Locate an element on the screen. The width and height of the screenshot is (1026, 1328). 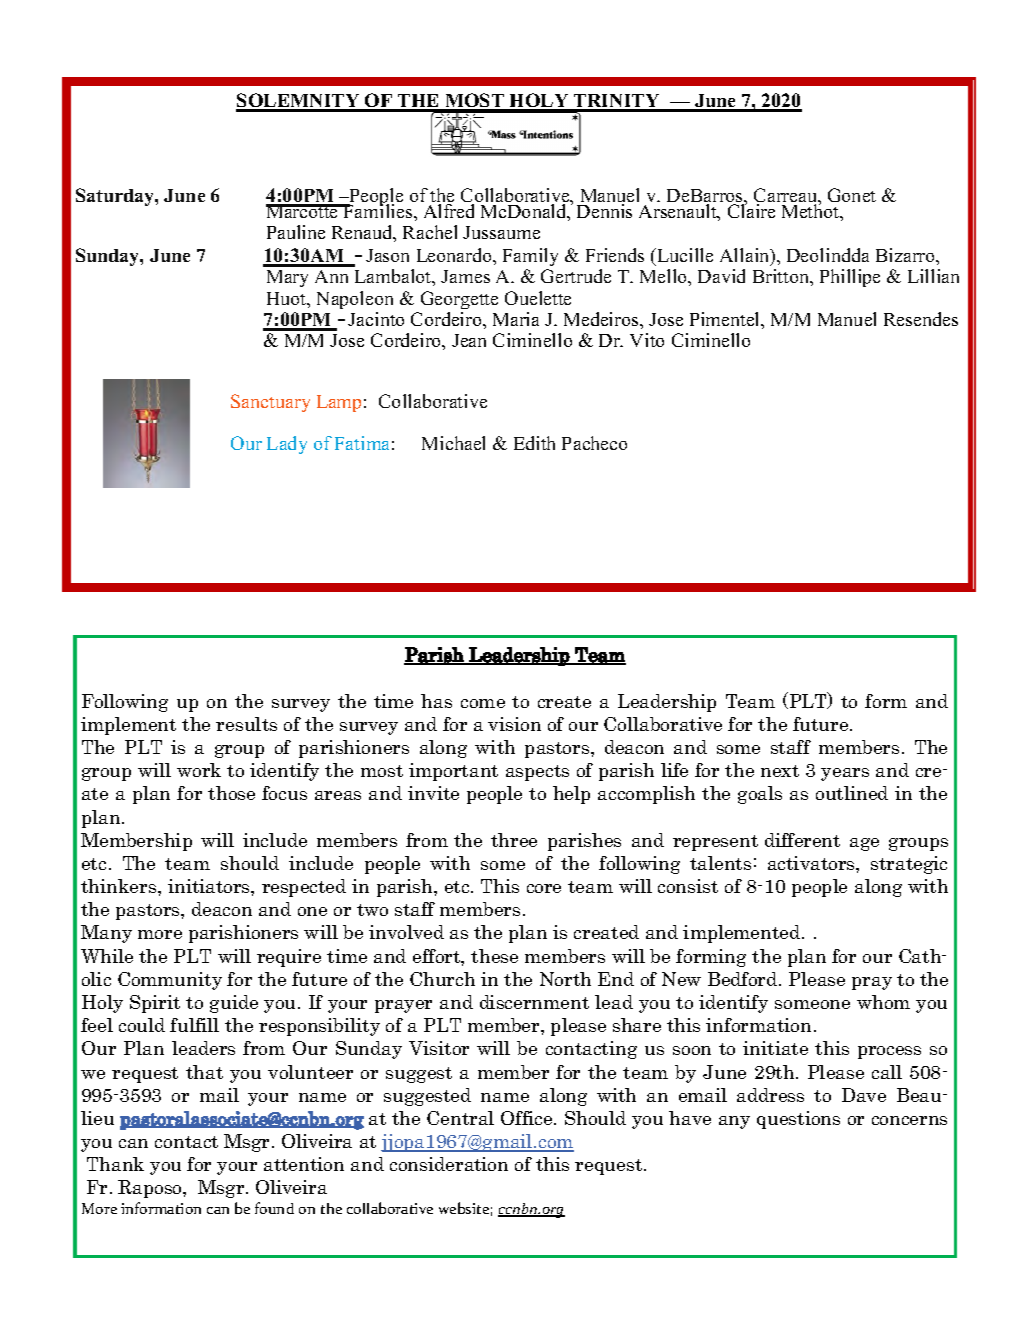
Pacheco is located at coordinates (594, 443).
